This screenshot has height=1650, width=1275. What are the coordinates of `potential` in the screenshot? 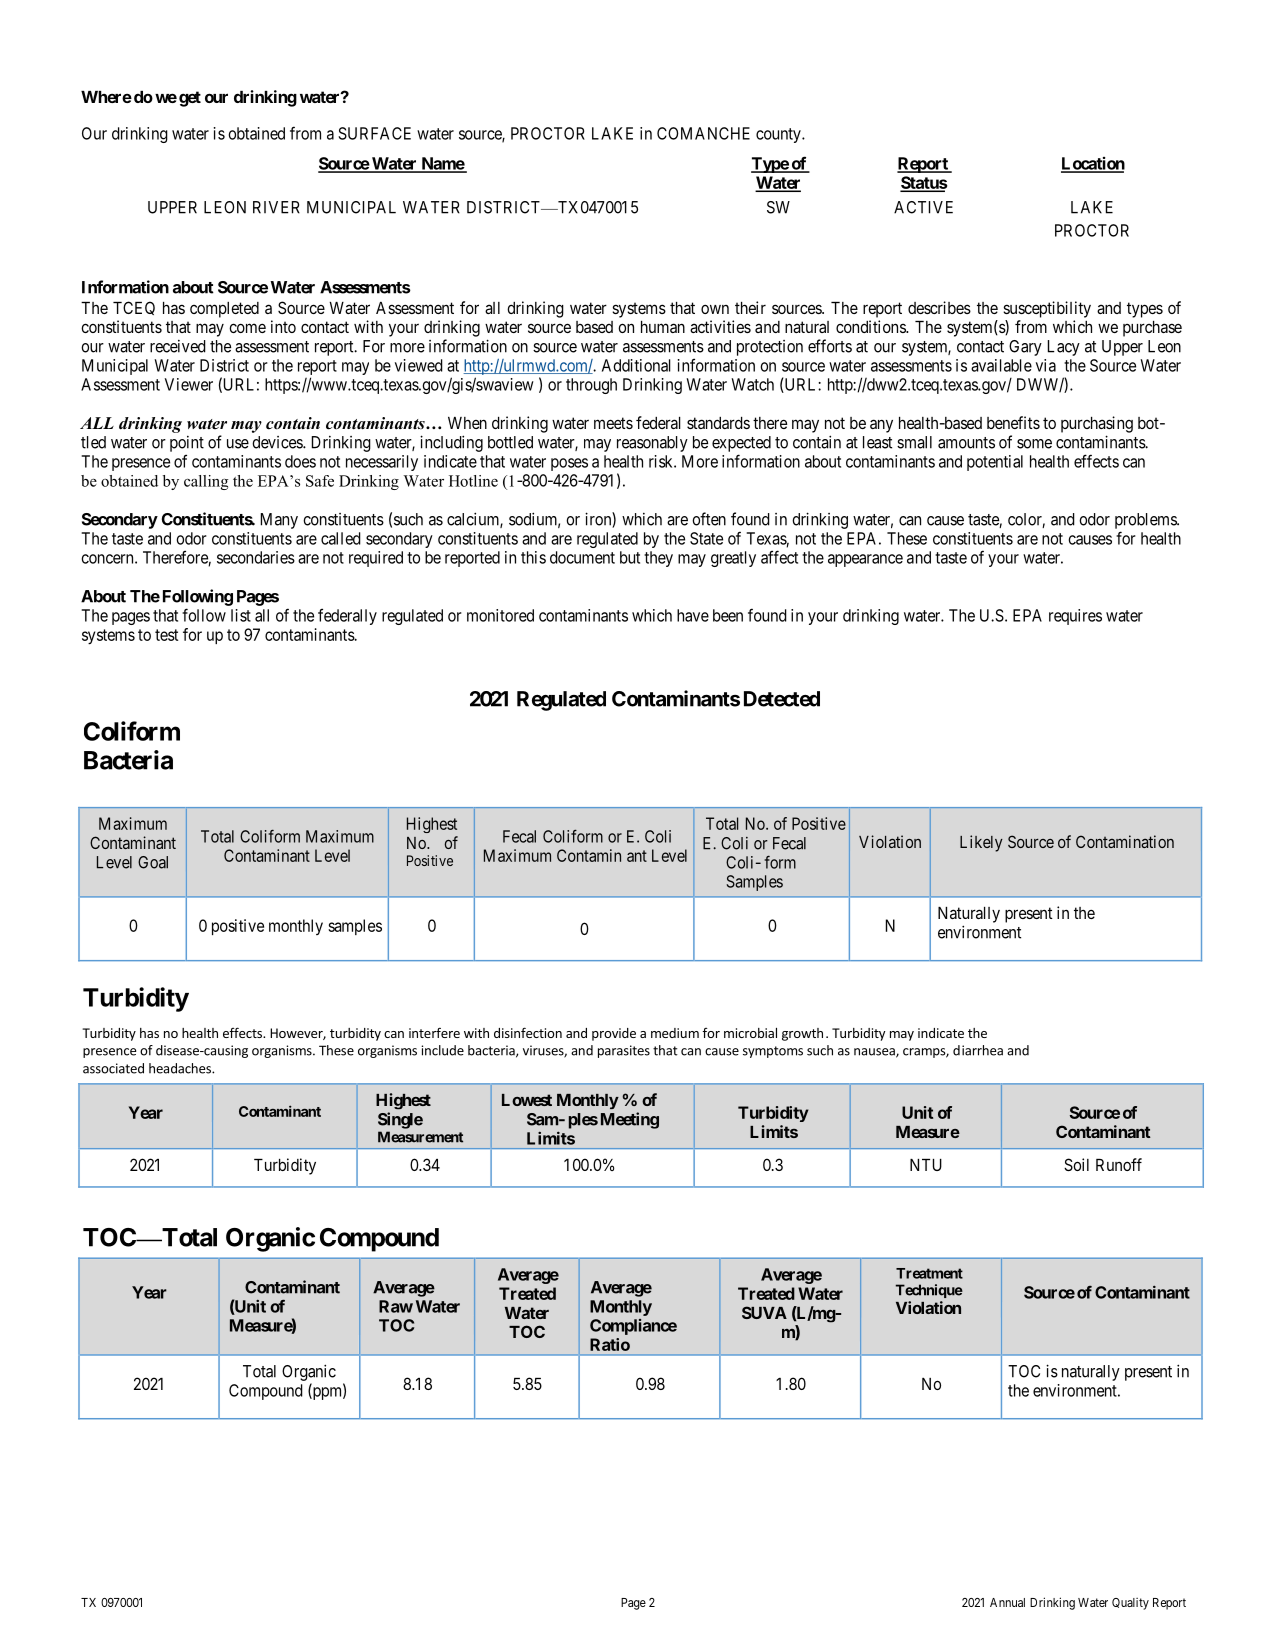 It's located at (995, 463).
